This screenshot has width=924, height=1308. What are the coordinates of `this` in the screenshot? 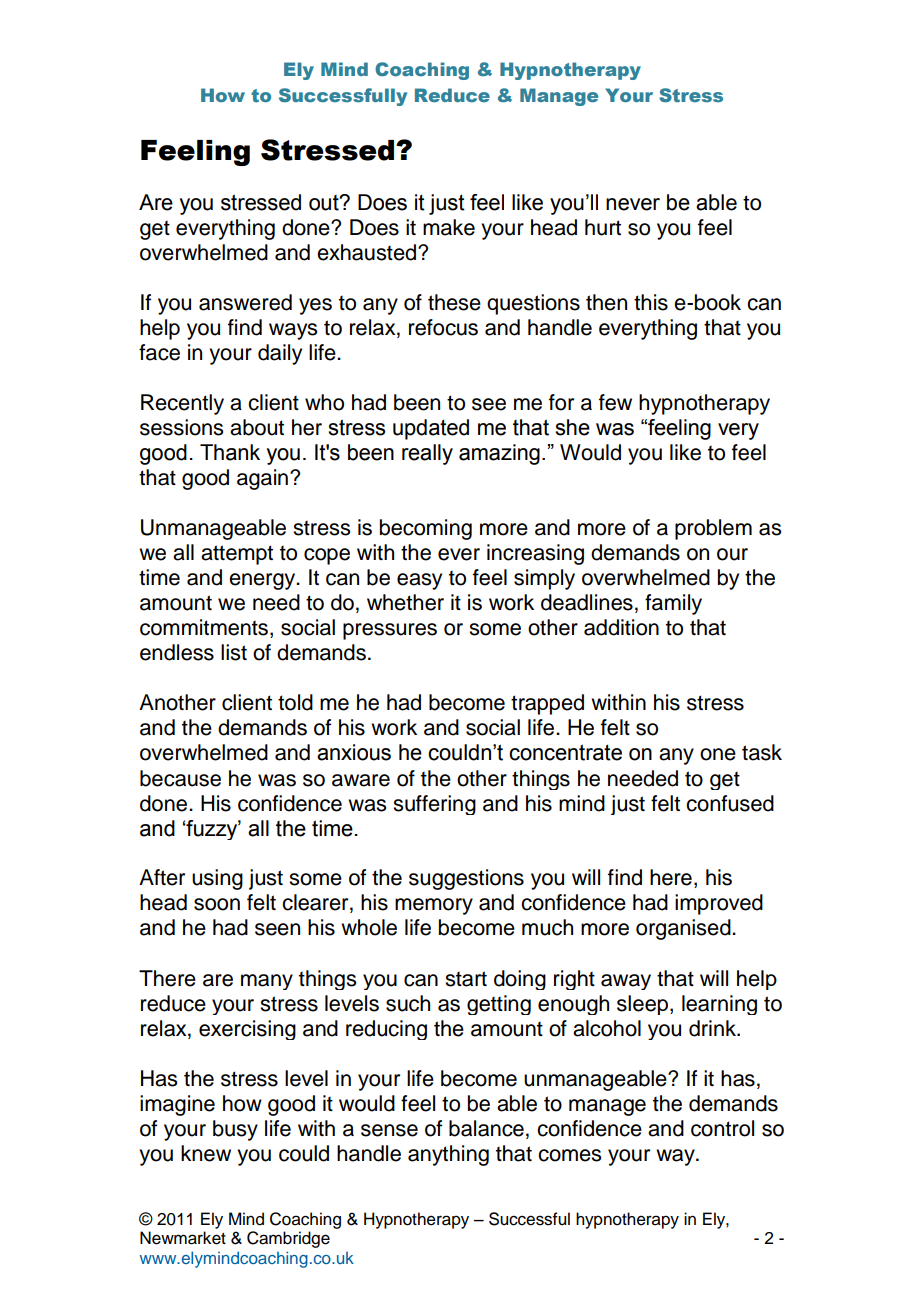 It's located at (651, 302).
